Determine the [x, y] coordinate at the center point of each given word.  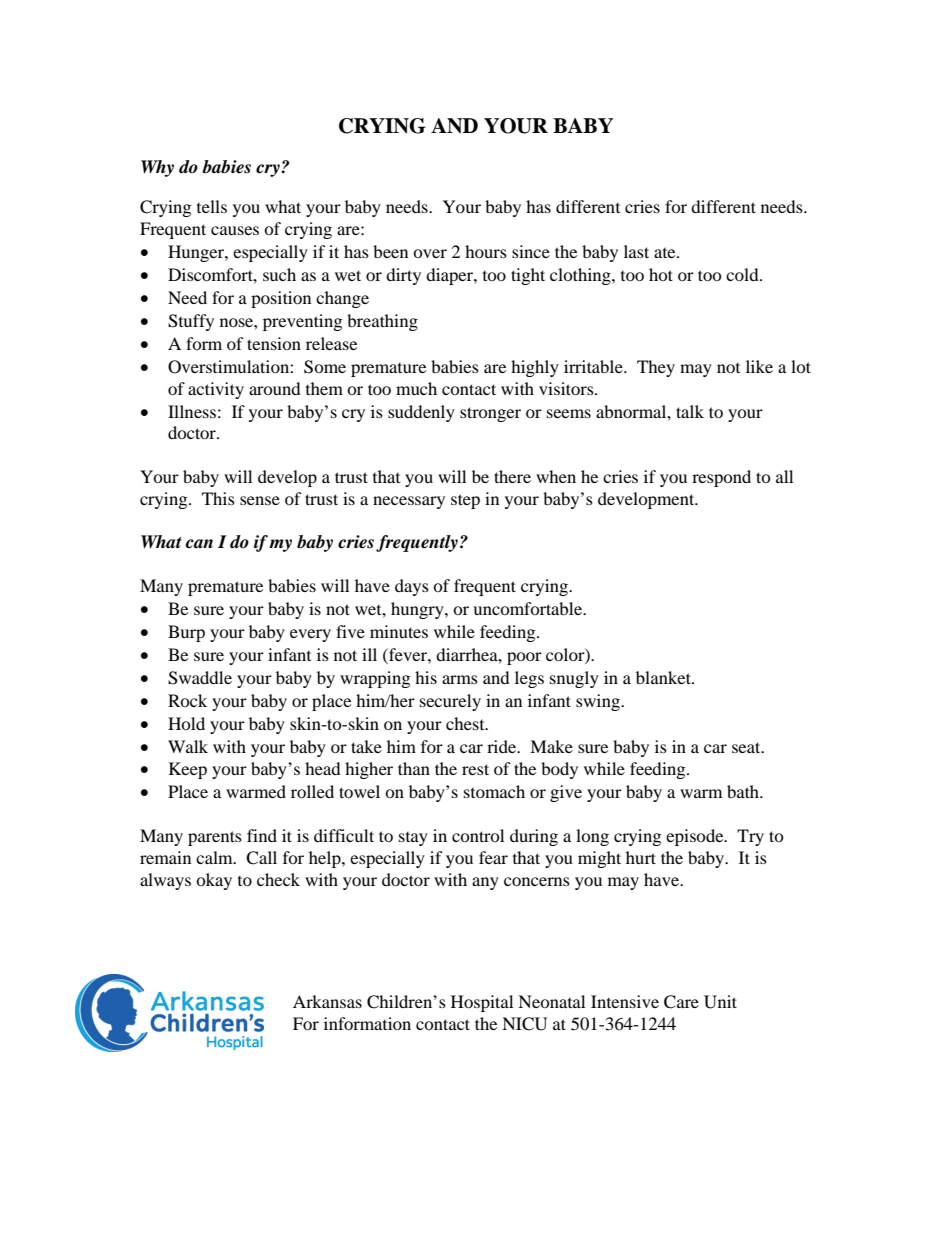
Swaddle [200, 678]
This [218, 498]
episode [696, 837]
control [478, 835]
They [656, 368]
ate [666, 253]
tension [274, 343]
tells [212, 206]
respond [721, 478]
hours [486, 251]
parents [215, 838]
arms [460, 679]
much [416, 388]
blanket [664, 677]
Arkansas [327, 1001]
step [465, 501]
